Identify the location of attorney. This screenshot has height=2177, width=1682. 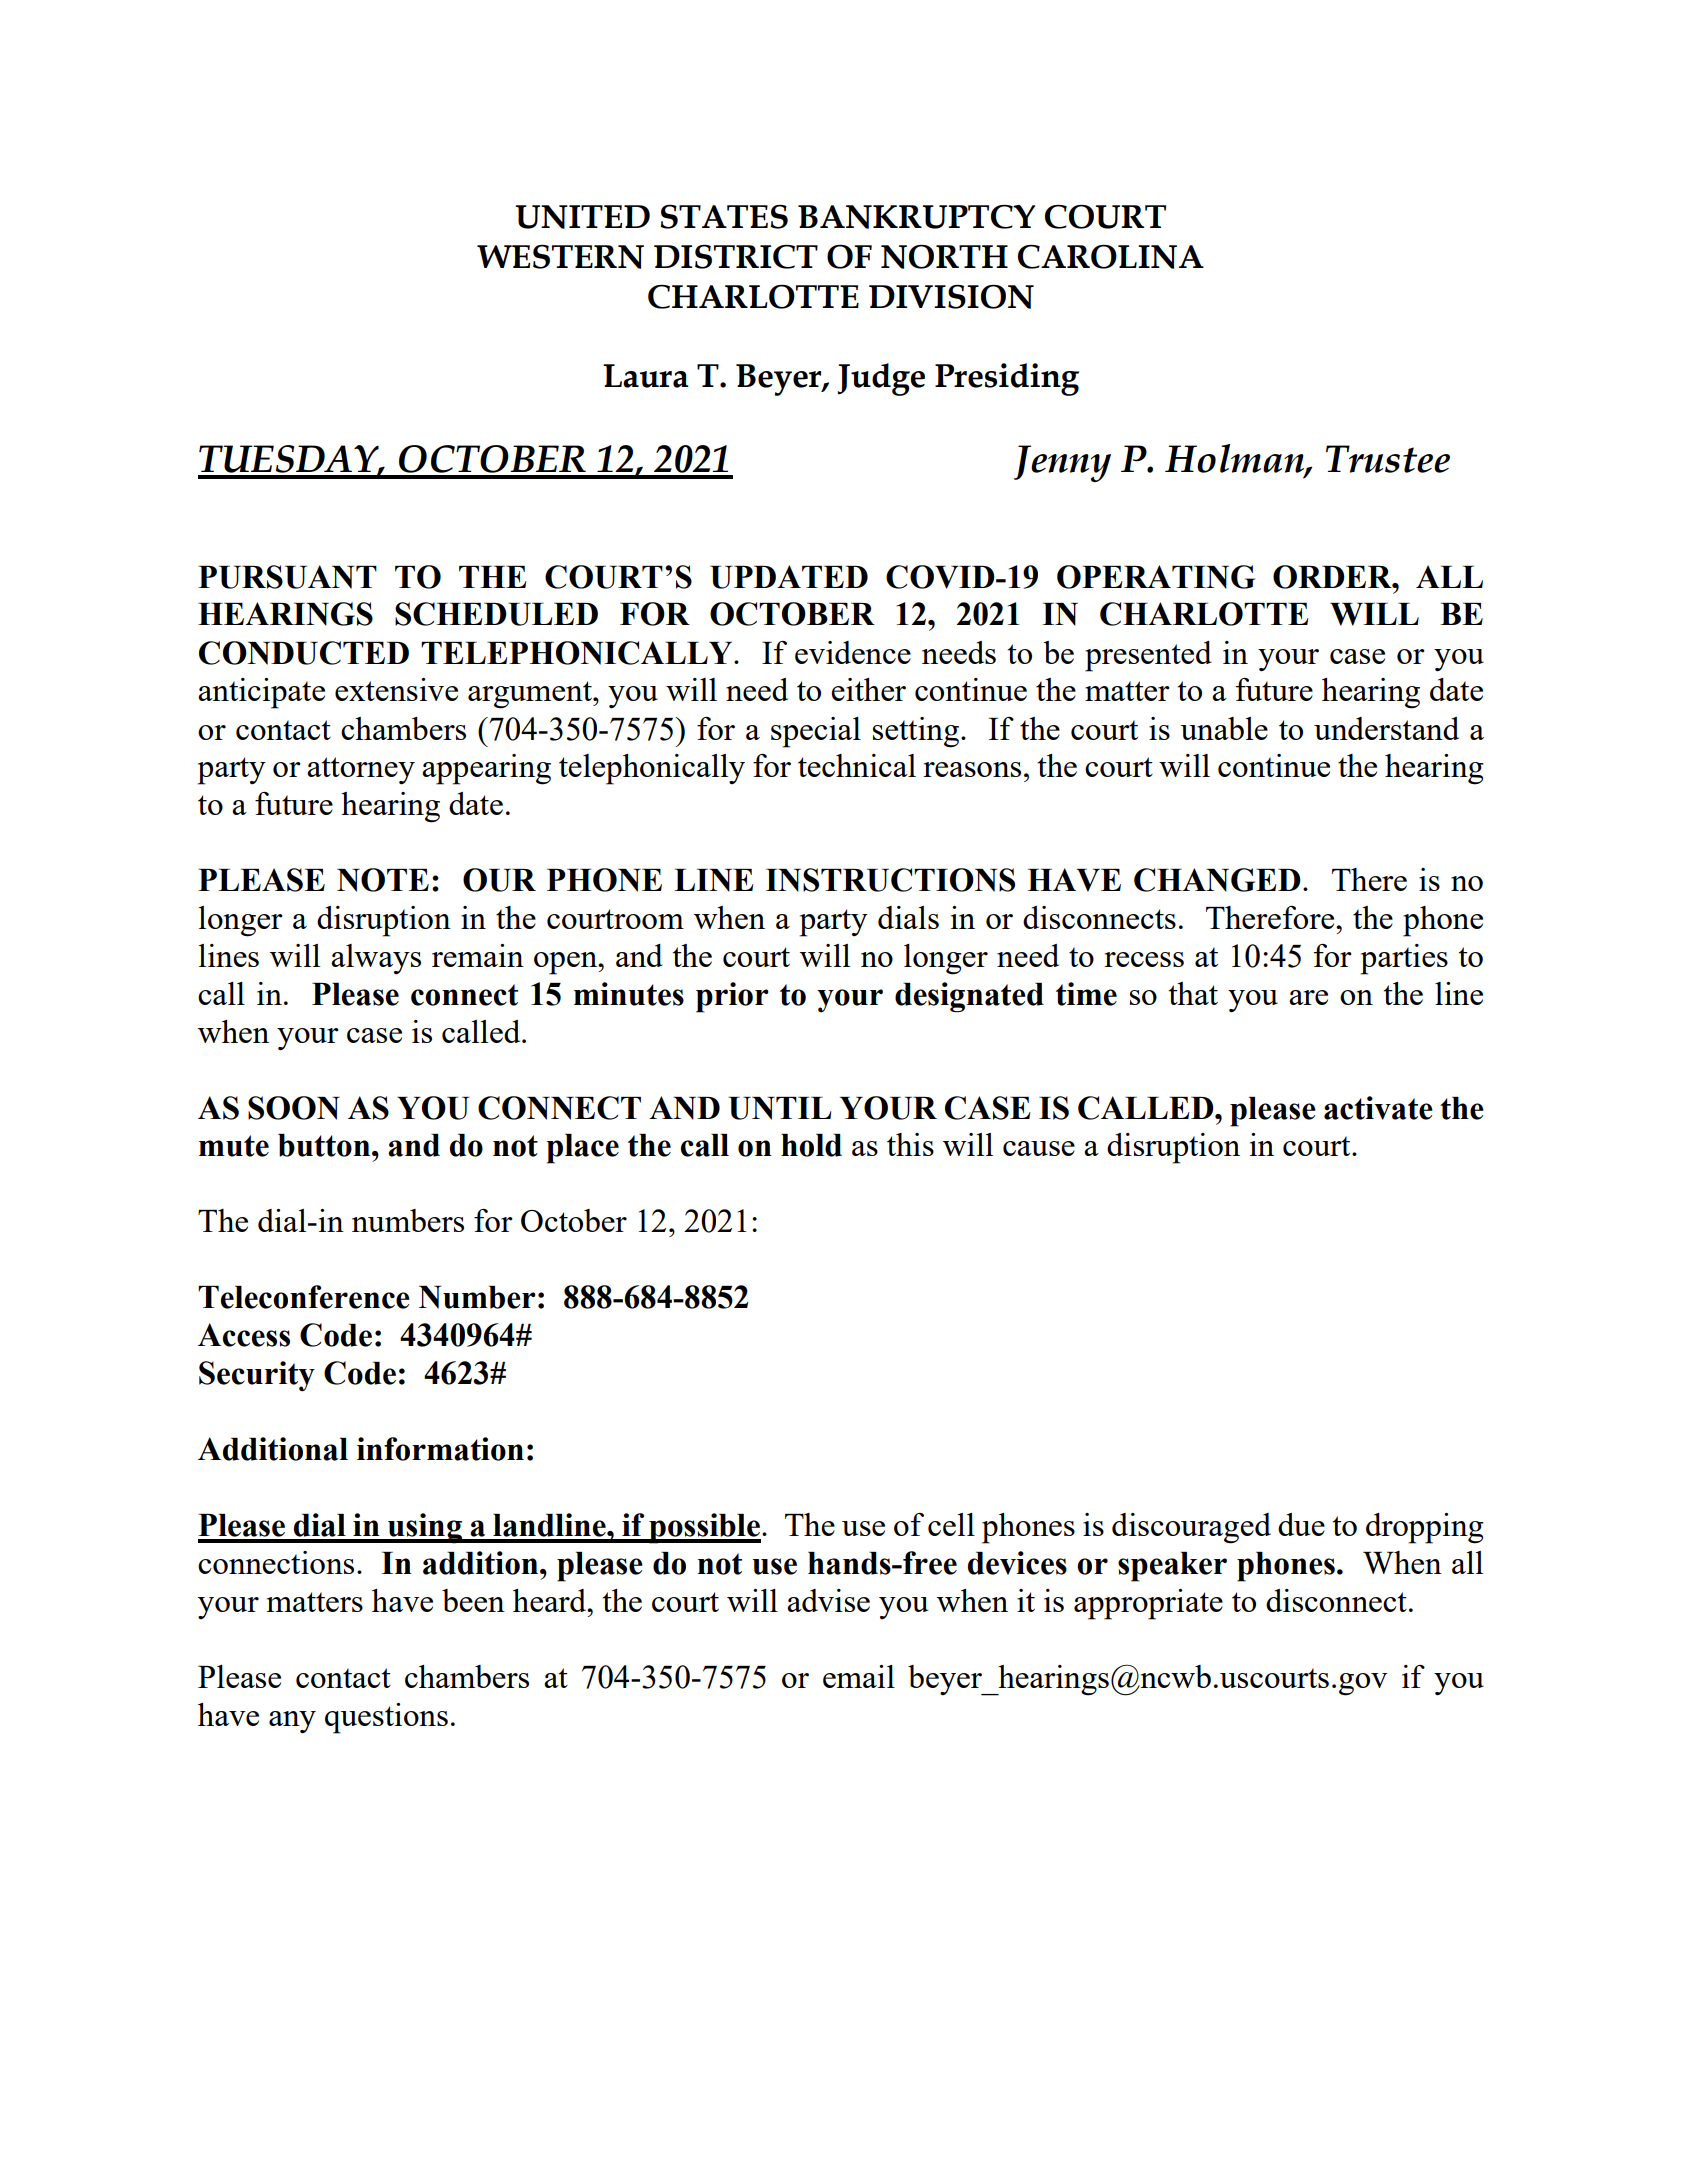
(361, 771).
